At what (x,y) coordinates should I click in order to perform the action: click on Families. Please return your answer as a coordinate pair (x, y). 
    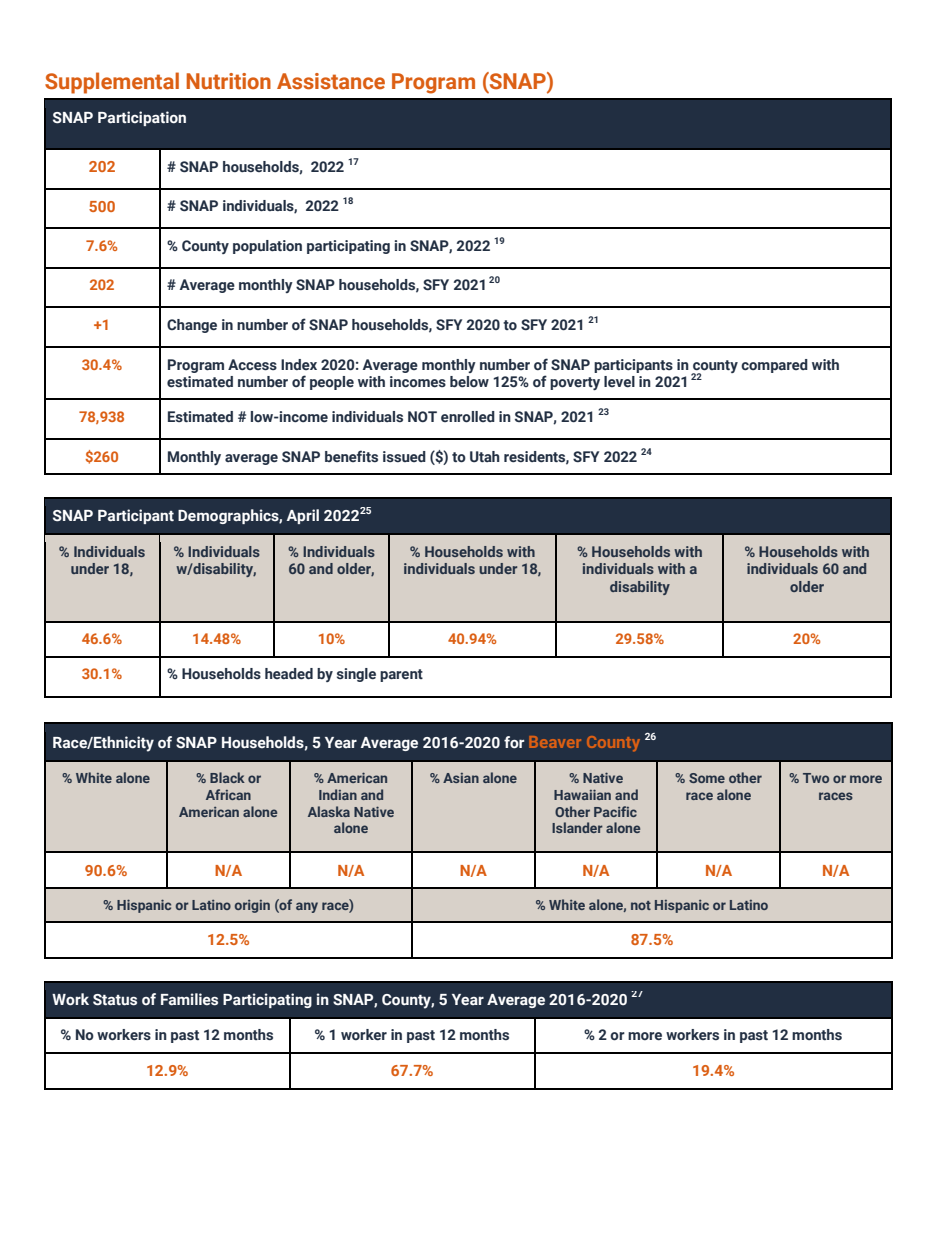
    Looking at the image, I should click on (189, 999).
